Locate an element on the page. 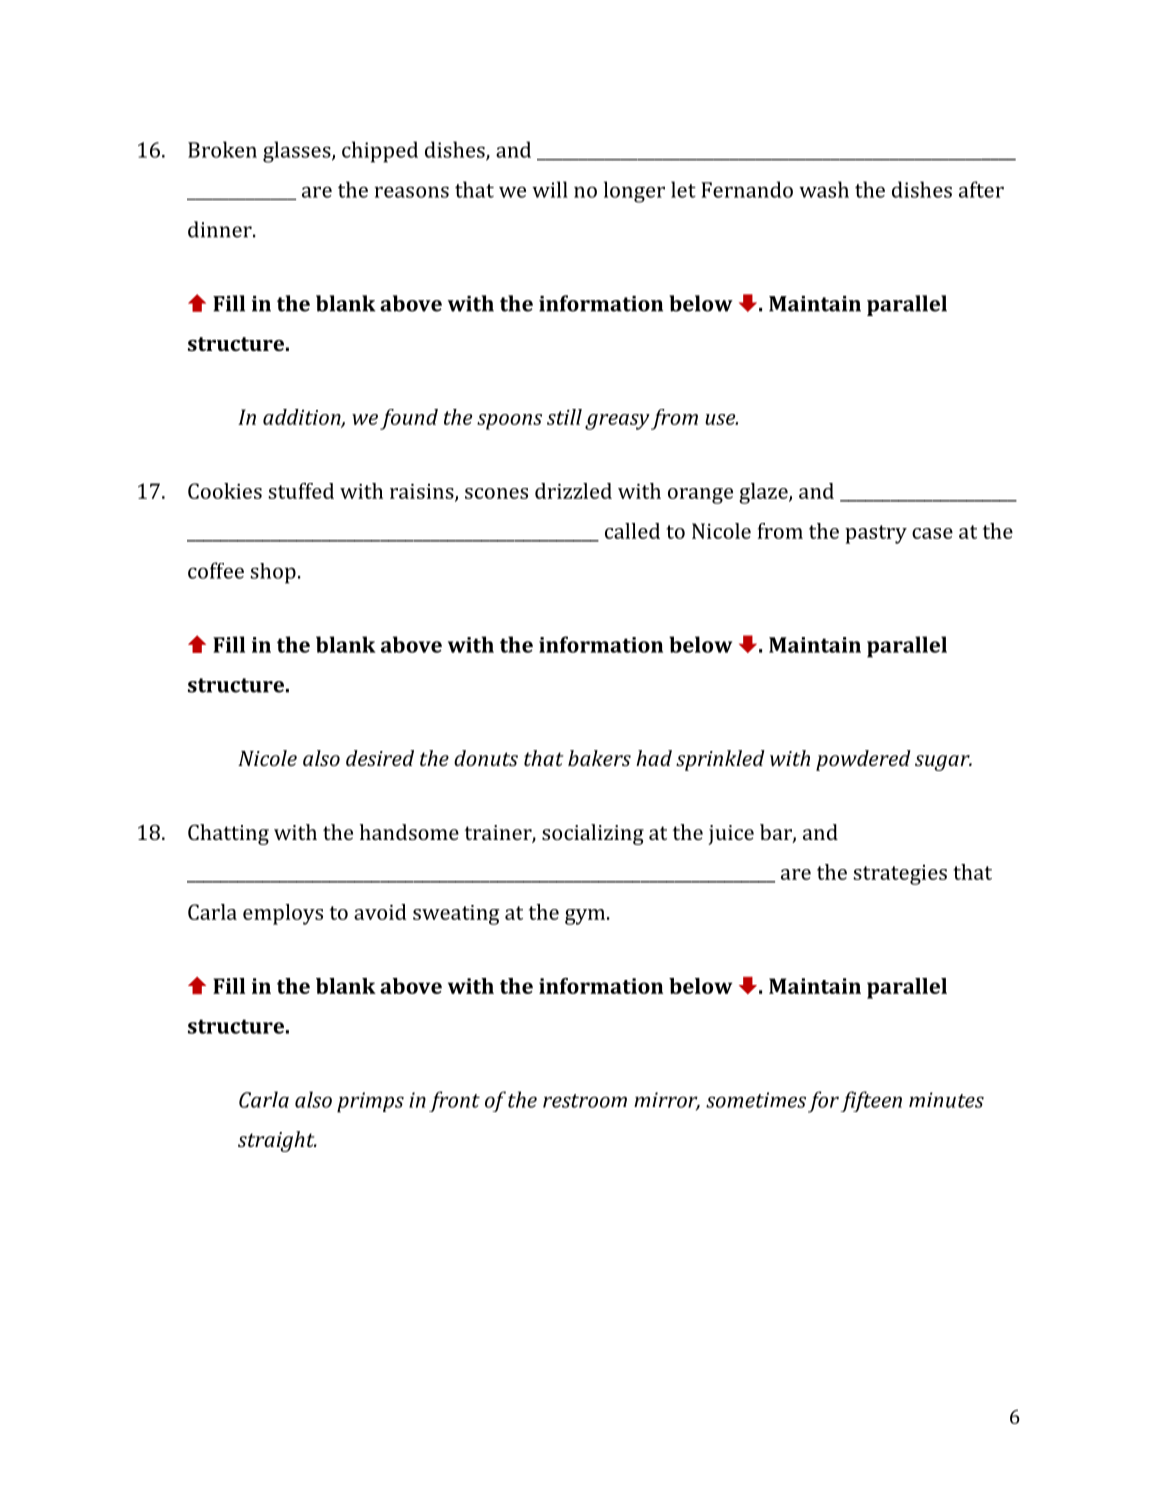  wash is located at coordinates (824, 189).
